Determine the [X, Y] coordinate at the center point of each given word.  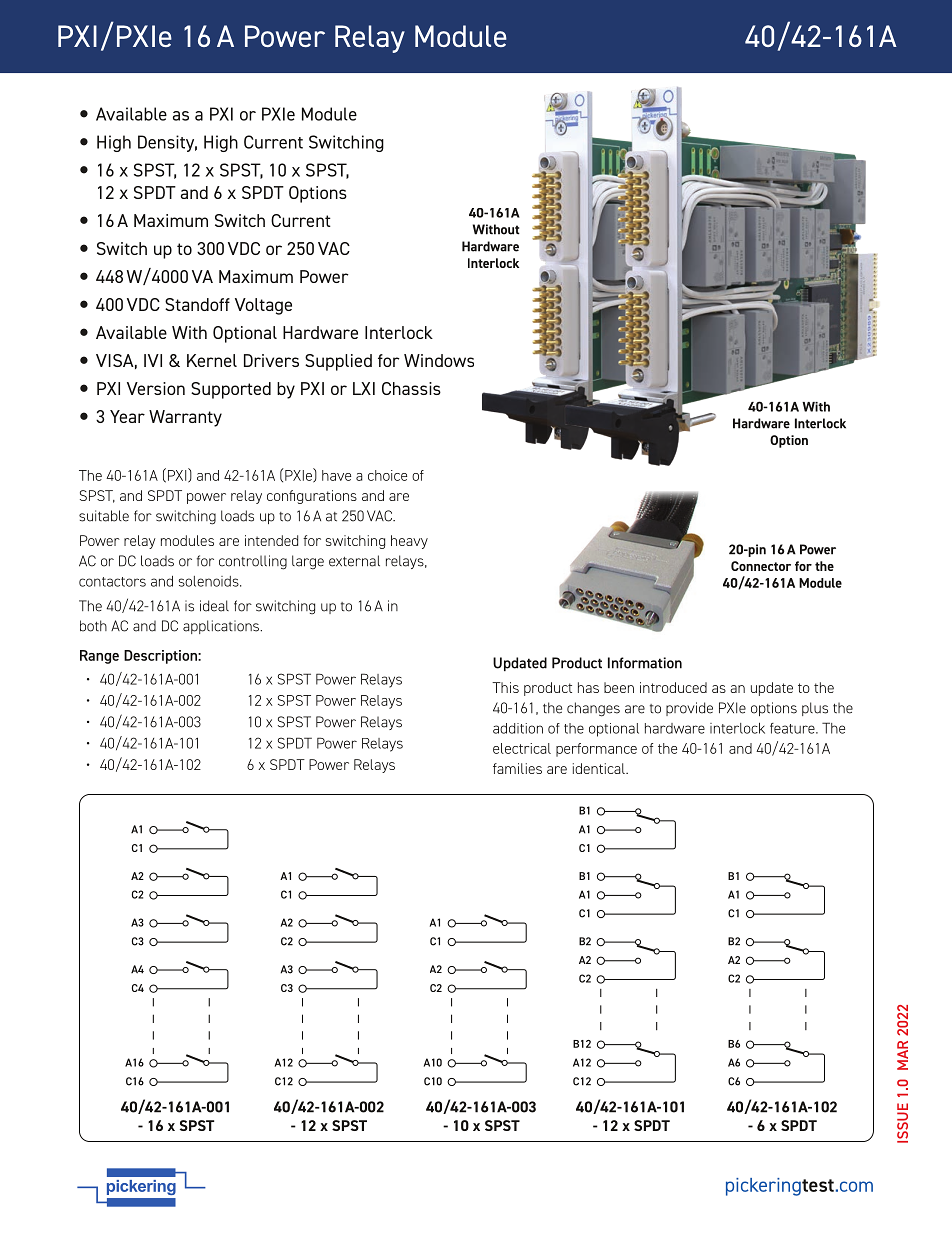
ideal [214, 606]
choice [387, 475]
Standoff [197, 304]
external [354, 561]
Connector [761, 566]
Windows [439, 360]
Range [99, 657]
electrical [522, 748]
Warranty [185, 418]
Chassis [411, 388]
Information [645, 663]
